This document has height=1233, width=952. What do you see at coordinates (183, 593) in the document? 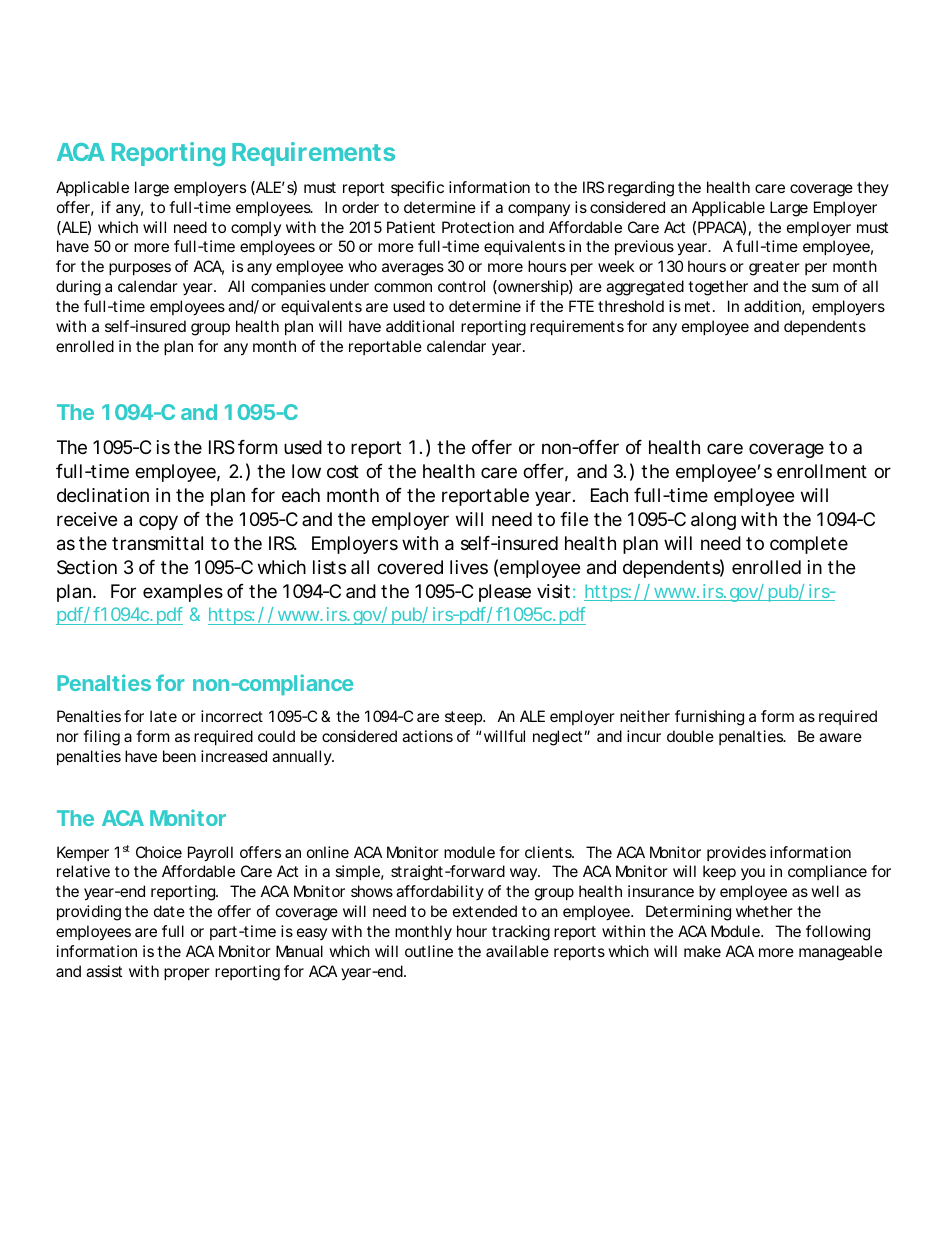
I see `examples` at bounding box center [183, 593].
